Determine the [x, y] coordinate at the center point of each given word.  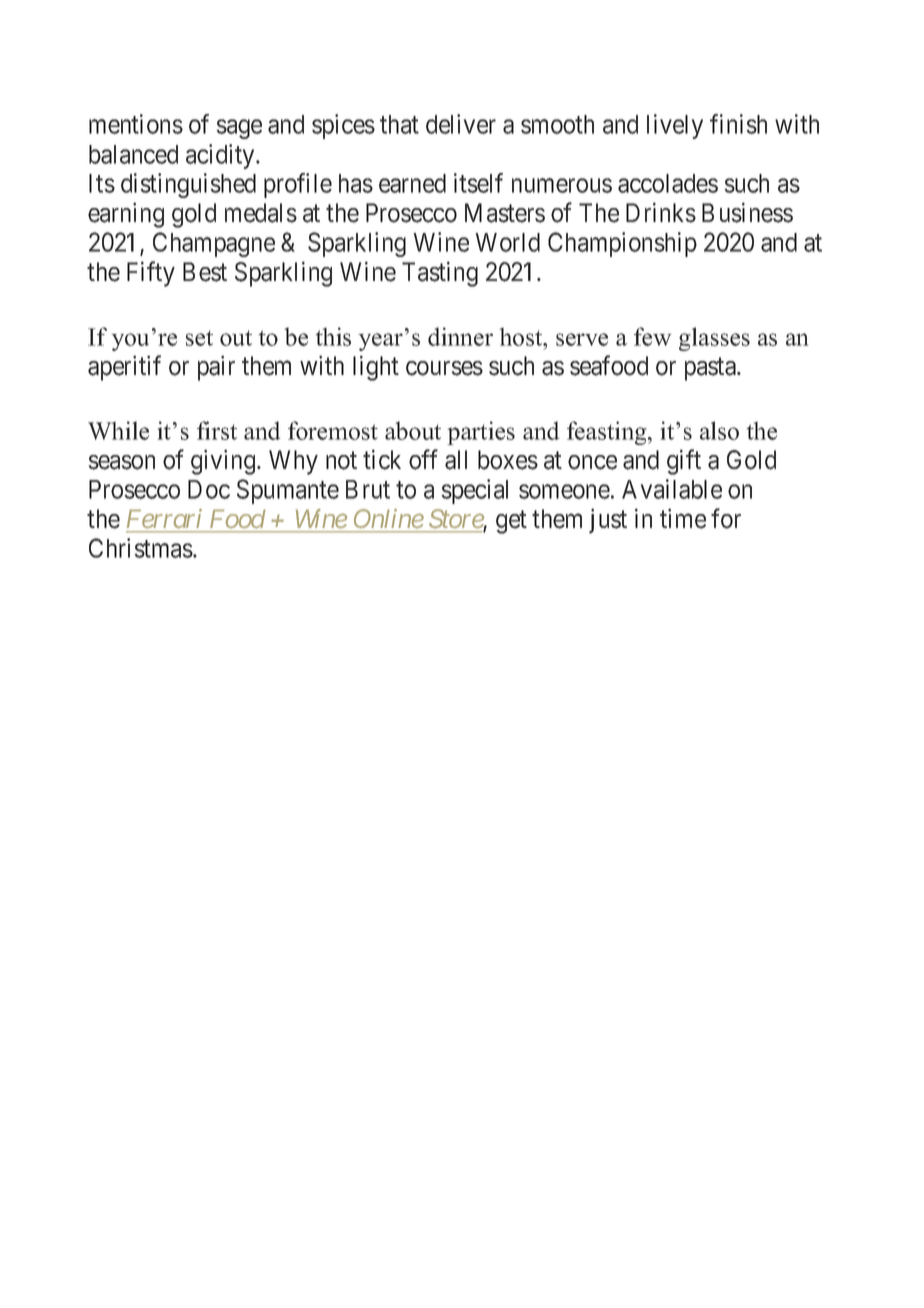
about [413, 430]
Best [205, 272]
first [217, 430]
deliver [461, 124]
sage [239, 129]
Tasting [440, 274]
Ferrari [164, 519]
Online [389, 518]
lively [675, 126]
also [719, 430]
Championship [622, 244]
